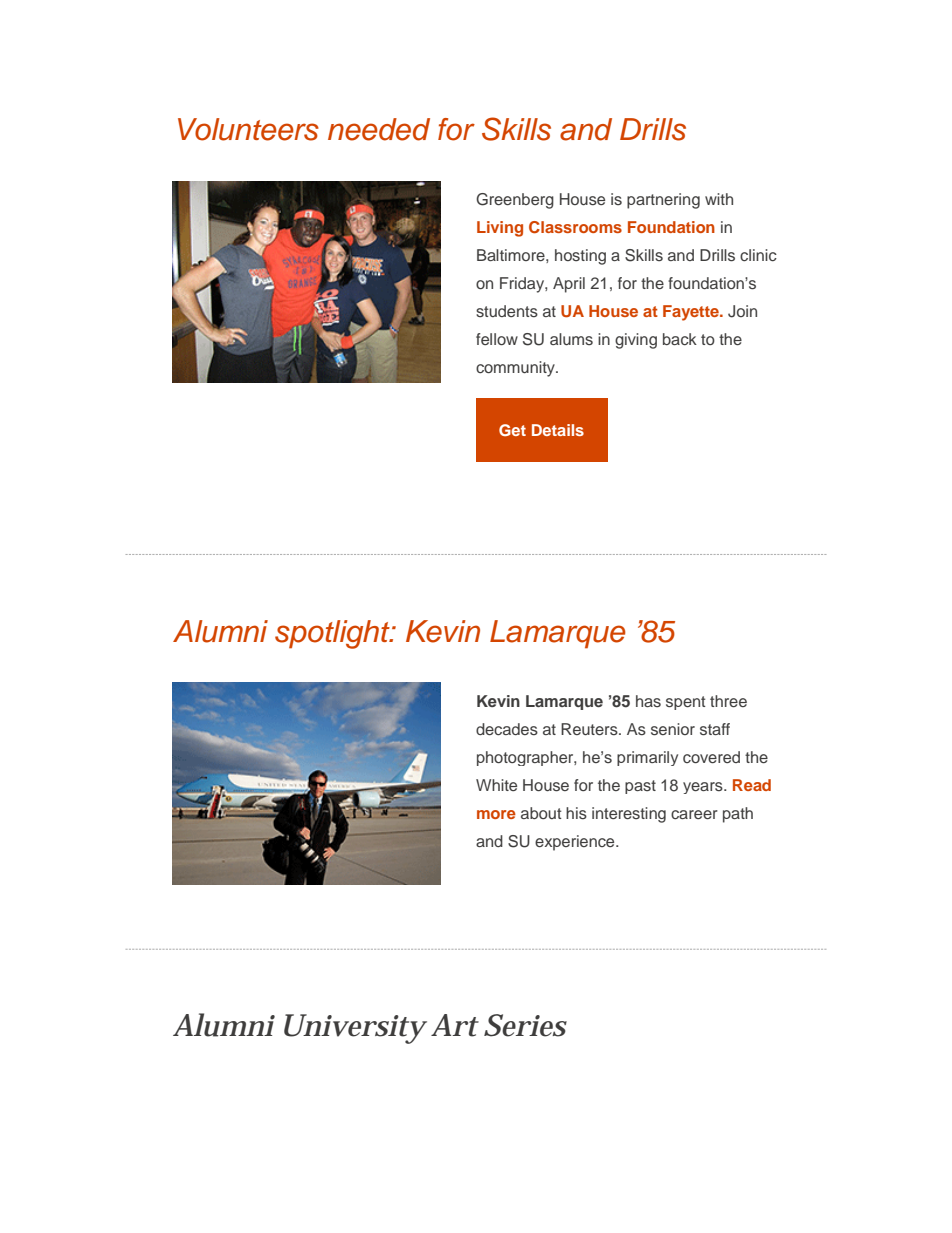  I want to click on three, so click(728, 701).
